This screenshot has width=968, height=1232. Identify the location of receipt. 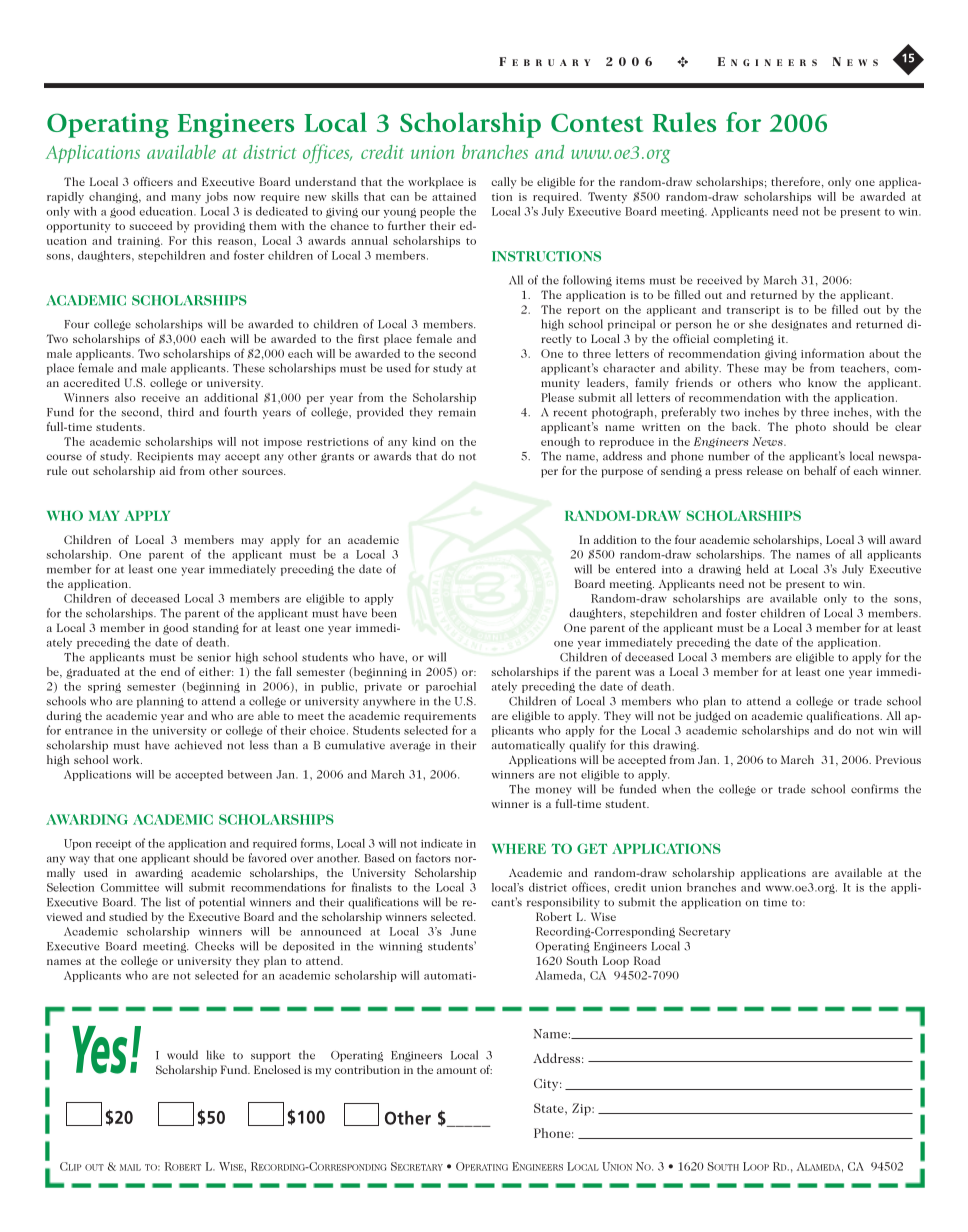
(113, 845).
